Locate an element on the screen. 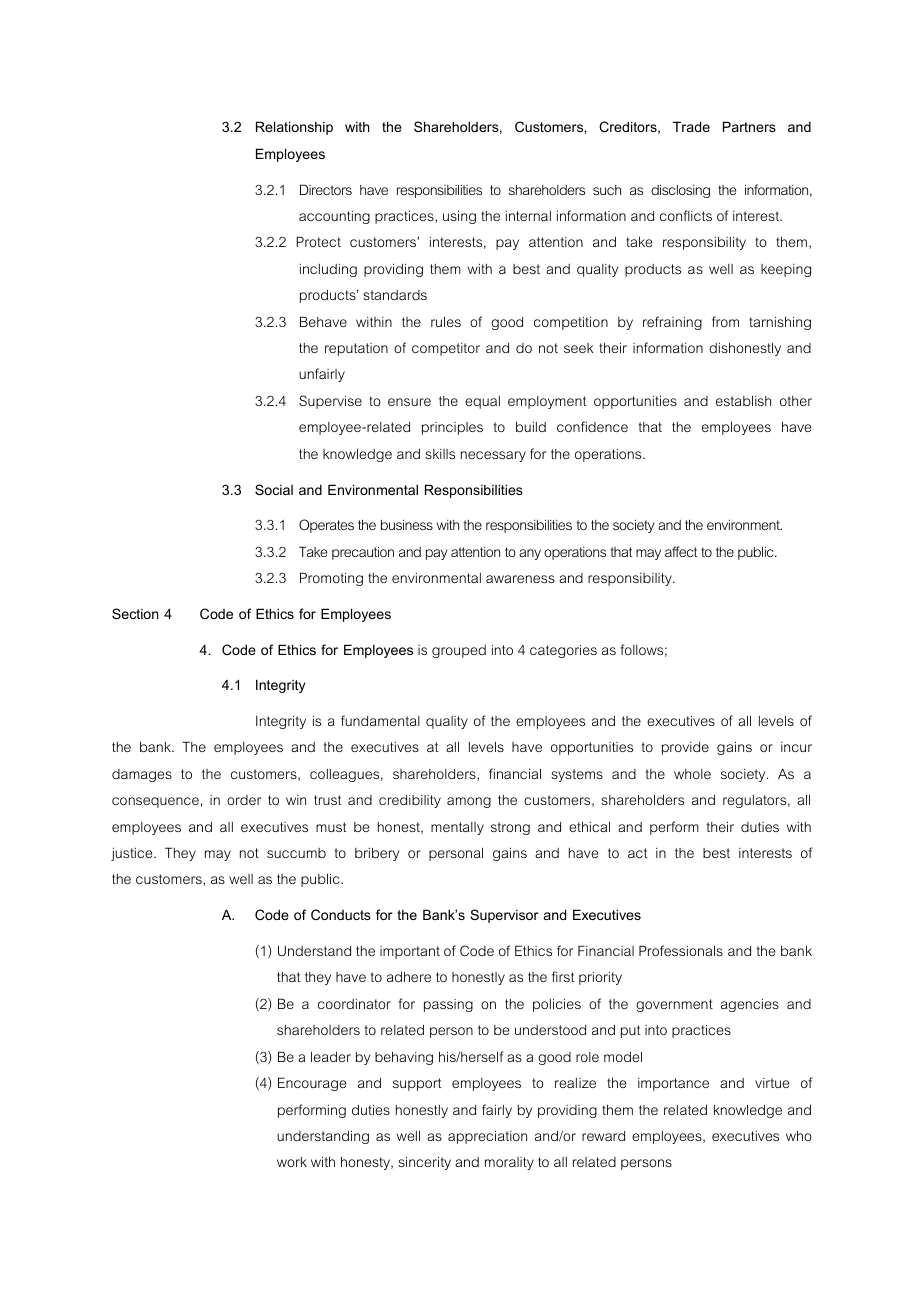 The width and height of the screenshot is (924, 1308). Relationship is located at coordinates (294, 128).
